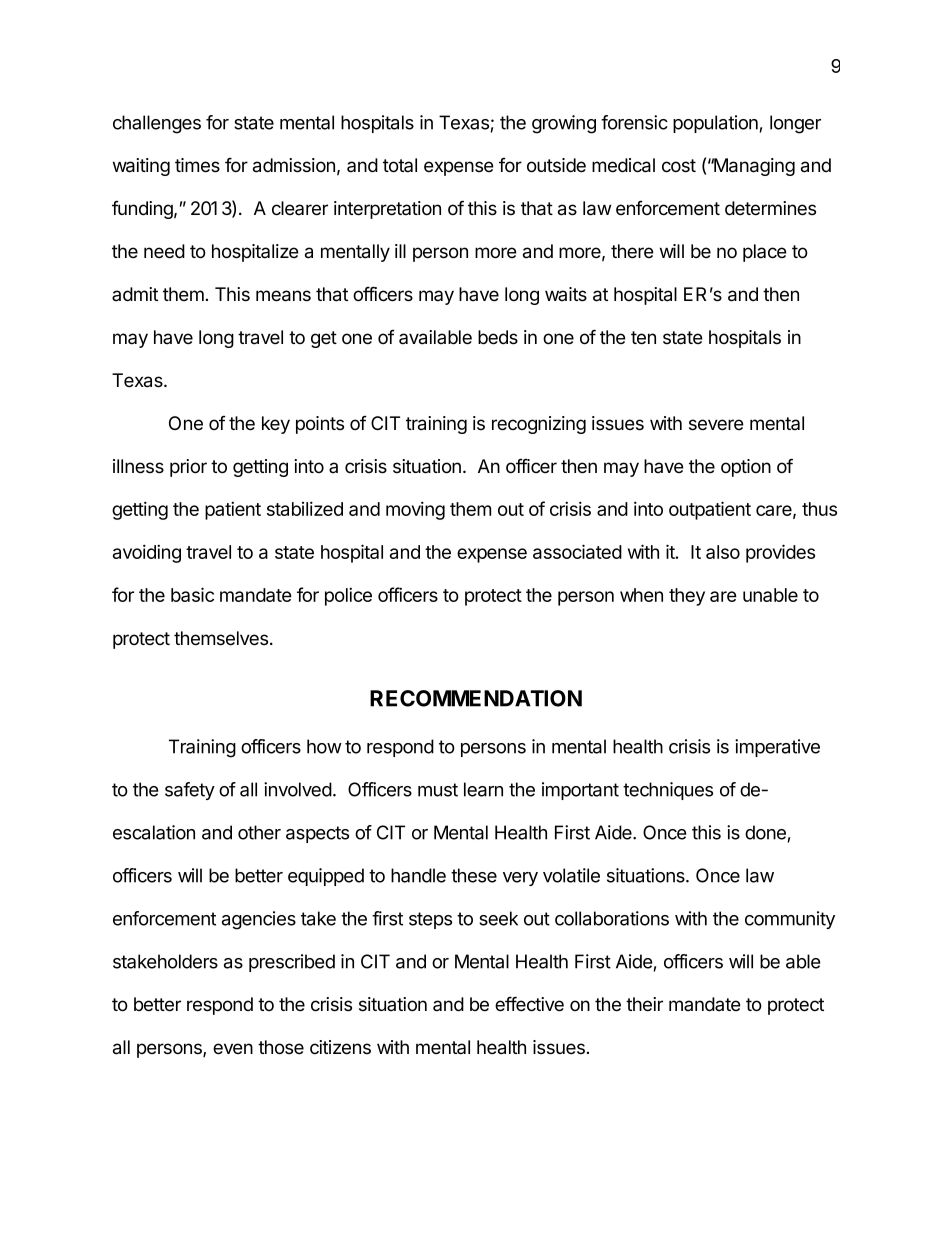 This page has height=1233, width=952. What do you see at coordinates (715, 124) in the page?
I see `population` at bounding box center [715, 124].
